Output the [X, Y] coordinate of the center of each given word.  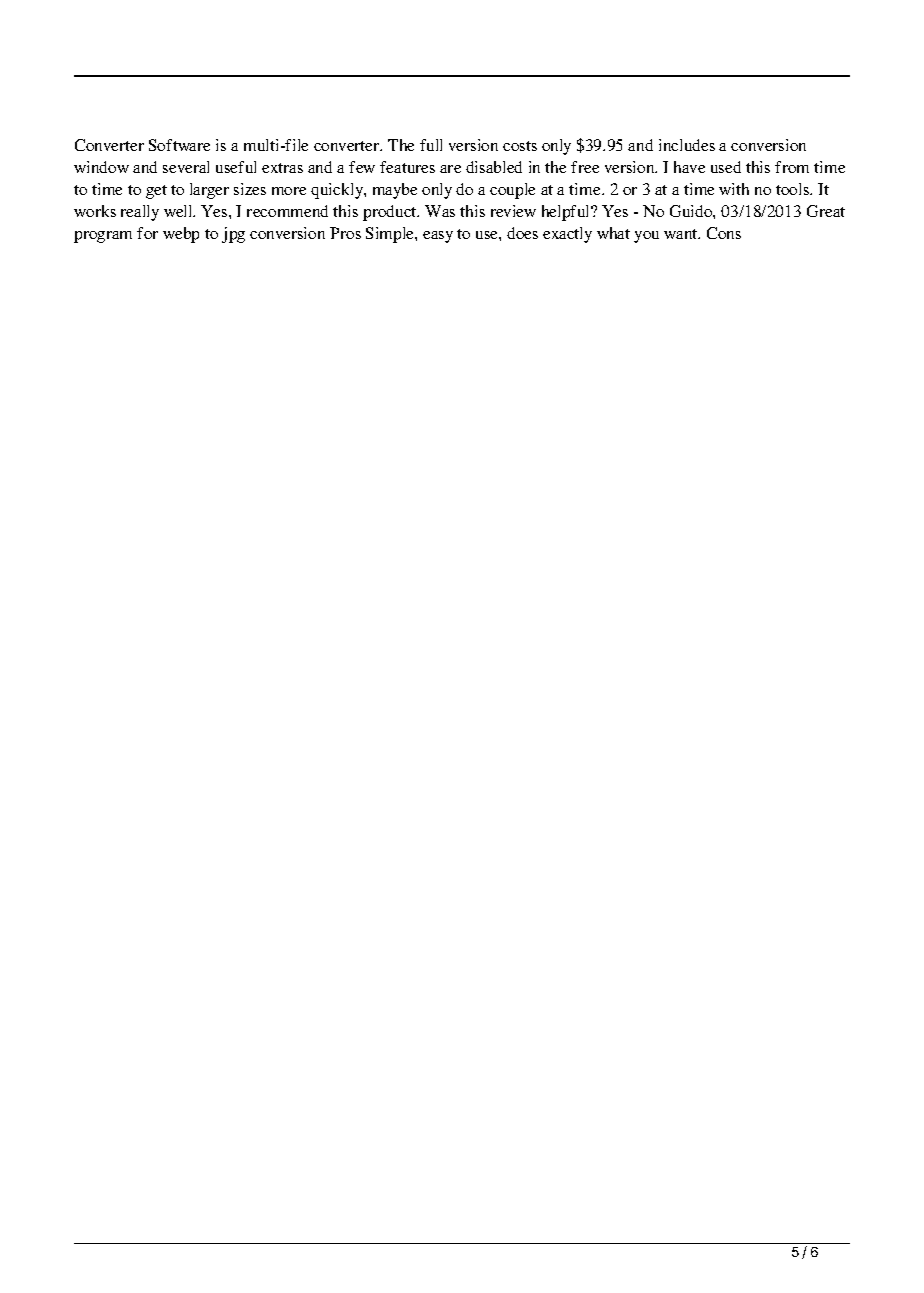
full [431, 145]
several [186, 167]
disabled [494, 167]
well [179, 211]
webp [181, 235]
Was [440, 211]
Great [826, 211]
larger [209, 191]
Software [179, 145]
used [726, 167]
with [734, 189]
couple [512, 191]
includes [687, 145]
